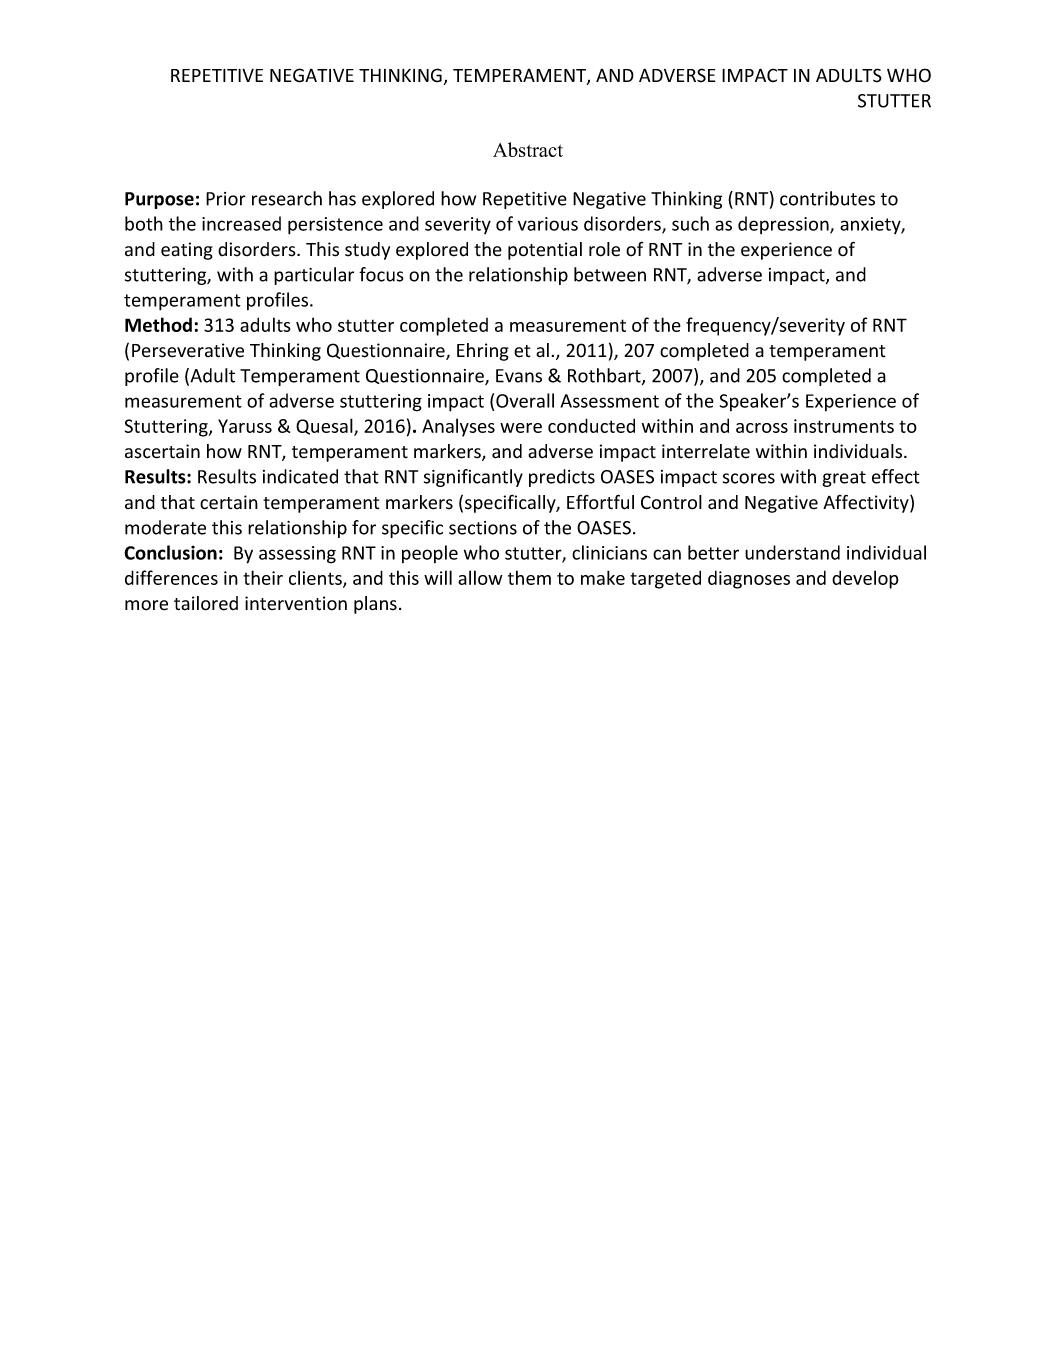 Image resolution: width=1056 pixels, height=1367 pixels. What do you see at coordinates (827, 198) in the screenshot?
I see `contributes` at bounding box center [827, 198].
